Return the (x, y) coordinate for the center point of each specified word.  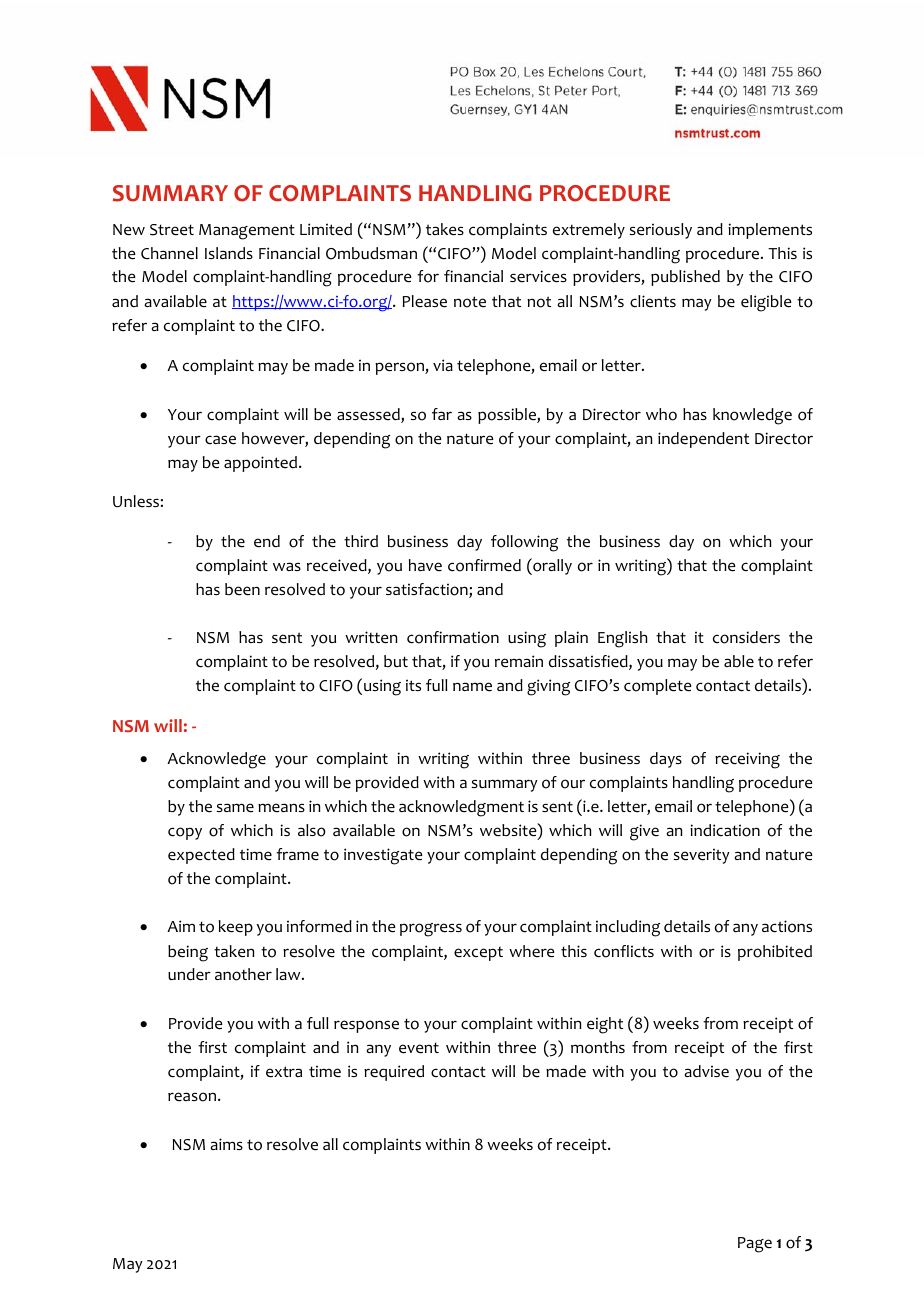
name (472, 687)
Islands (229, 253)
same (235, 808)
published (685, 278)
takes (445, 229)
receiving (747, 760)
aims (227, 1144)
